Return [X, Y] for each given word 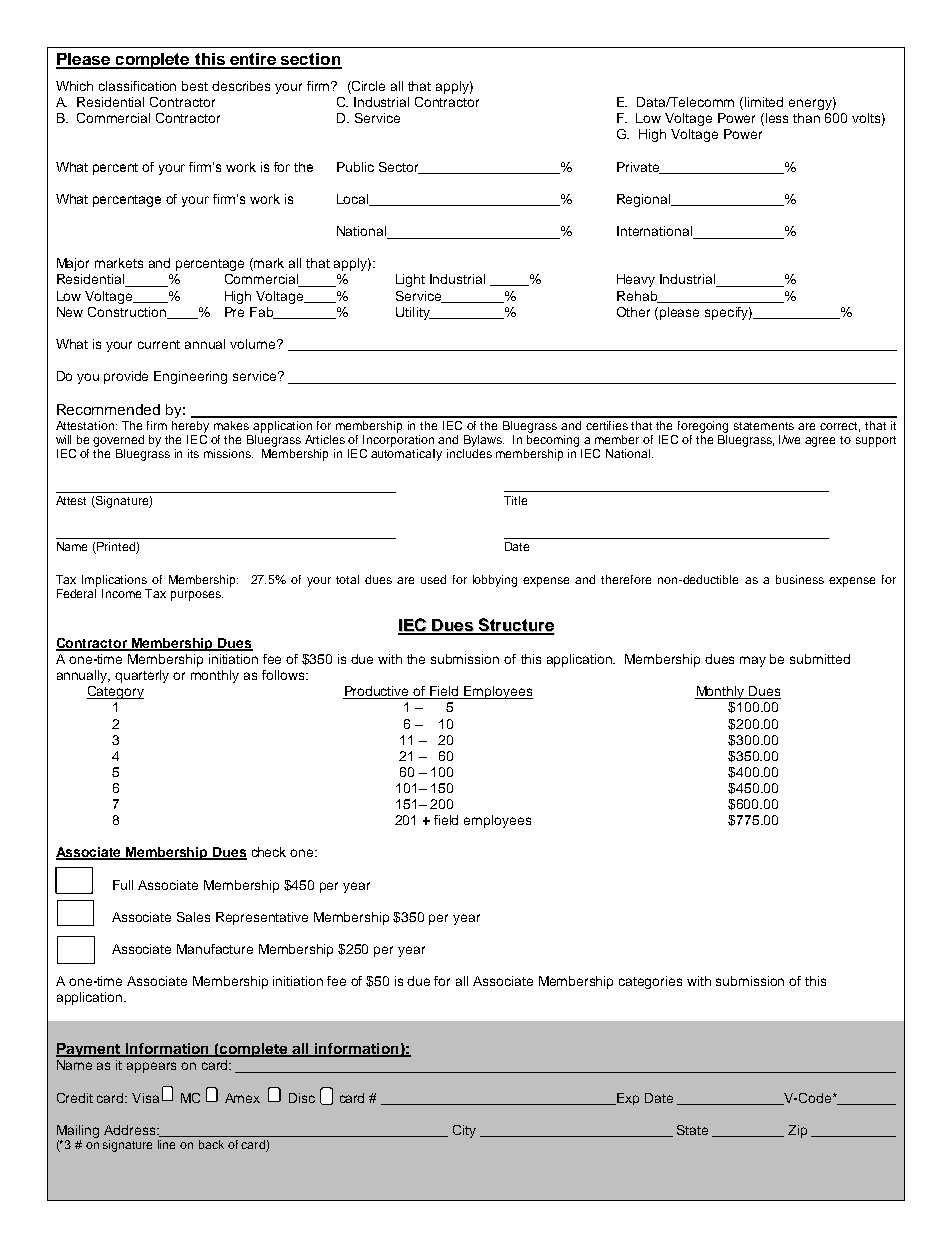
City [464, 1131]
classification [137, 86]
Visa [145, 1098]
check [269, 852]
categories [650, 982]
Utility [414, 313]
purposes [197, 596]
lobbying [495, 581]
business [800, 579]
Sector [400, 168]
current [159, 344]
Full [123, 885]
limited [764, 102]
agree [820, 442]
